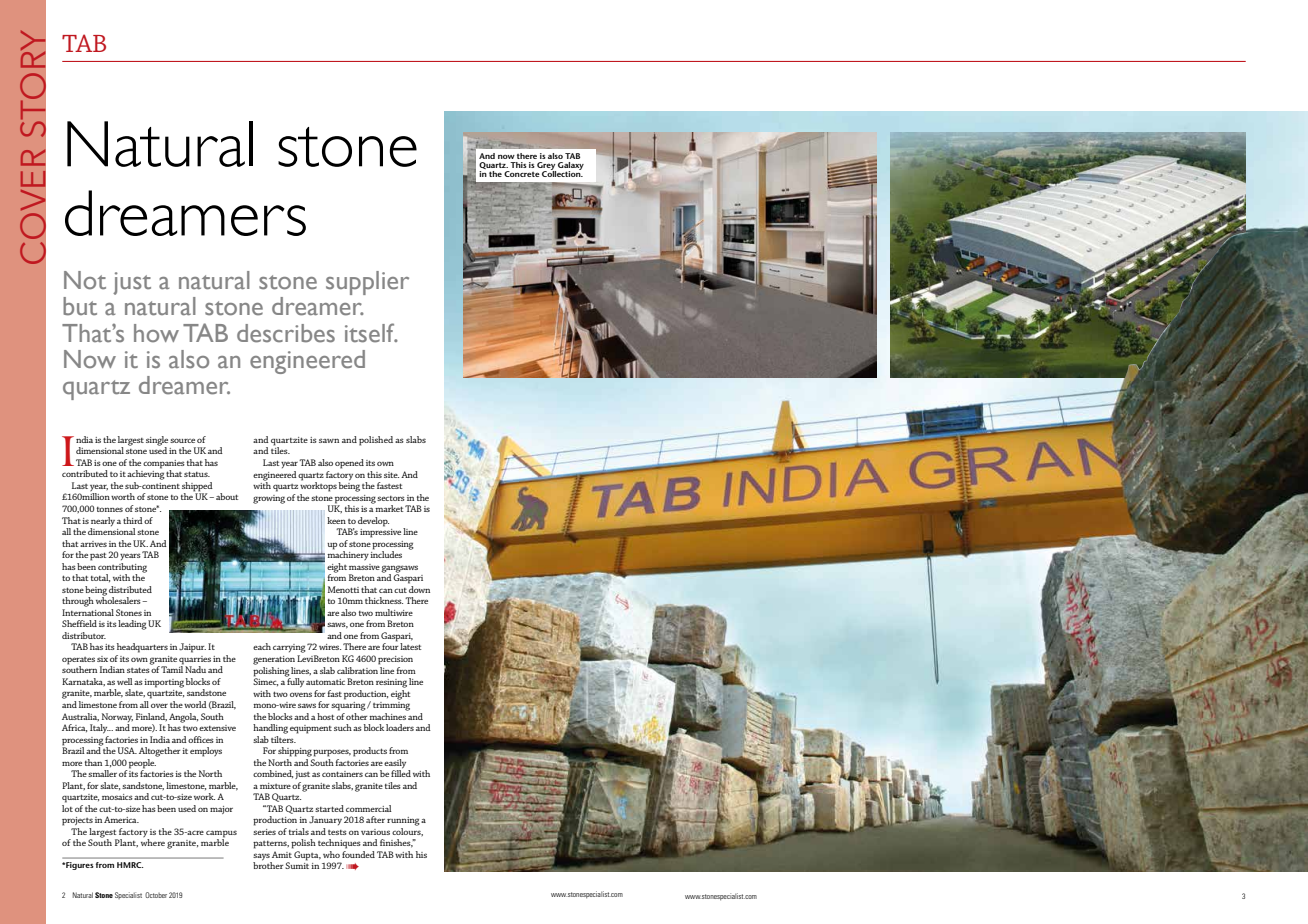  Describe the element at coordinates (262, 646) in the document. I see `each` at that location.
